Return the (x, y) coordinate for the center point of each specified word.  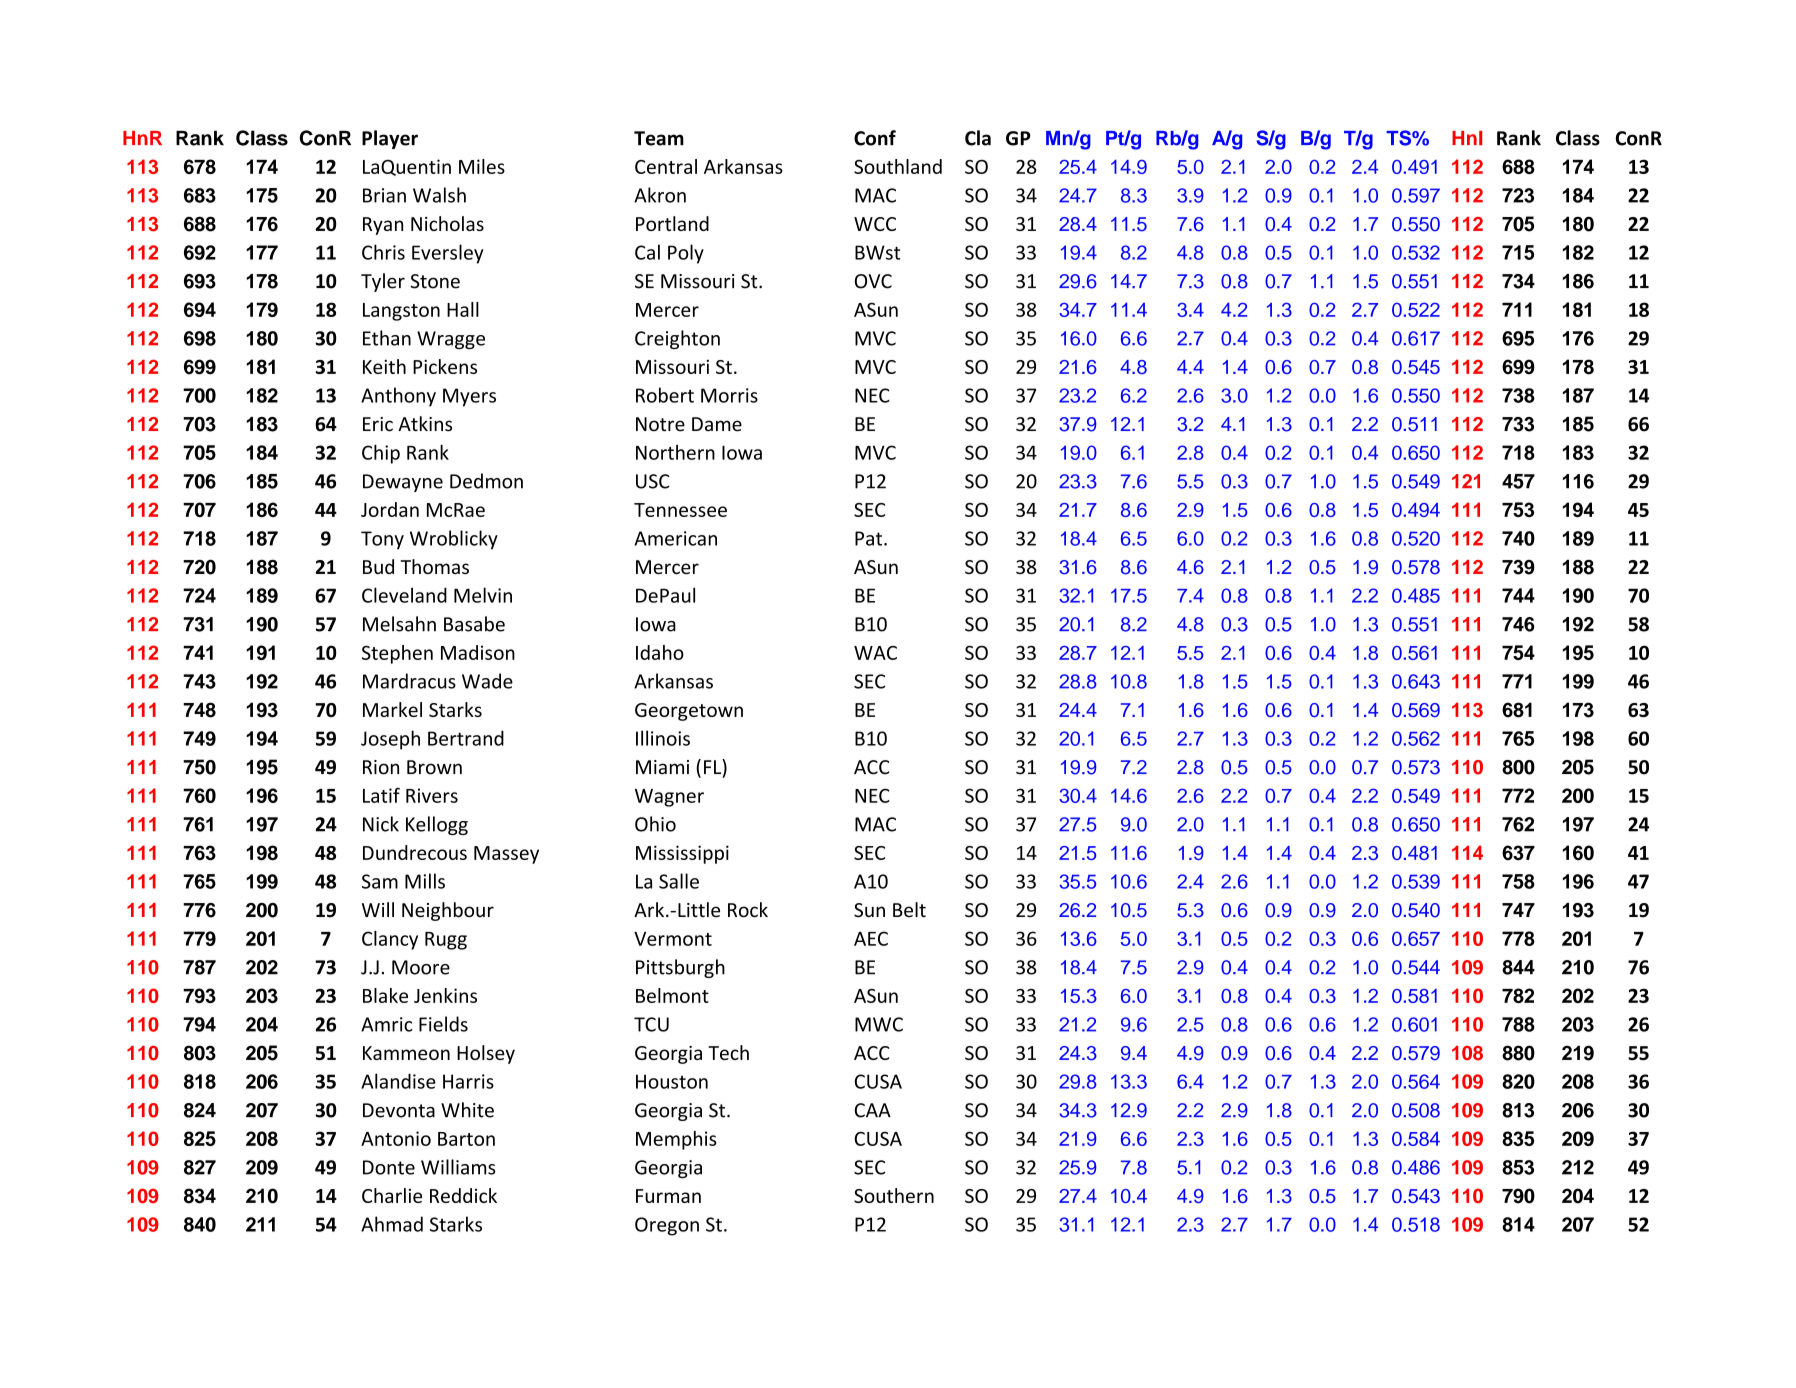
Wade (487, 681)
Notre (660, 424)
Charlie (392, 1195)
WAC (875, 653)
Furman (668, 1196)
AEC (871, 938)
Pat (870, 538)
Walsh (439, 195)
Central (666, 166)
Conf (875, 138)
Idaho (660, 652)
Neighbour (448, 911)
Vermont (673, 939)
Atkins (425, 424)
